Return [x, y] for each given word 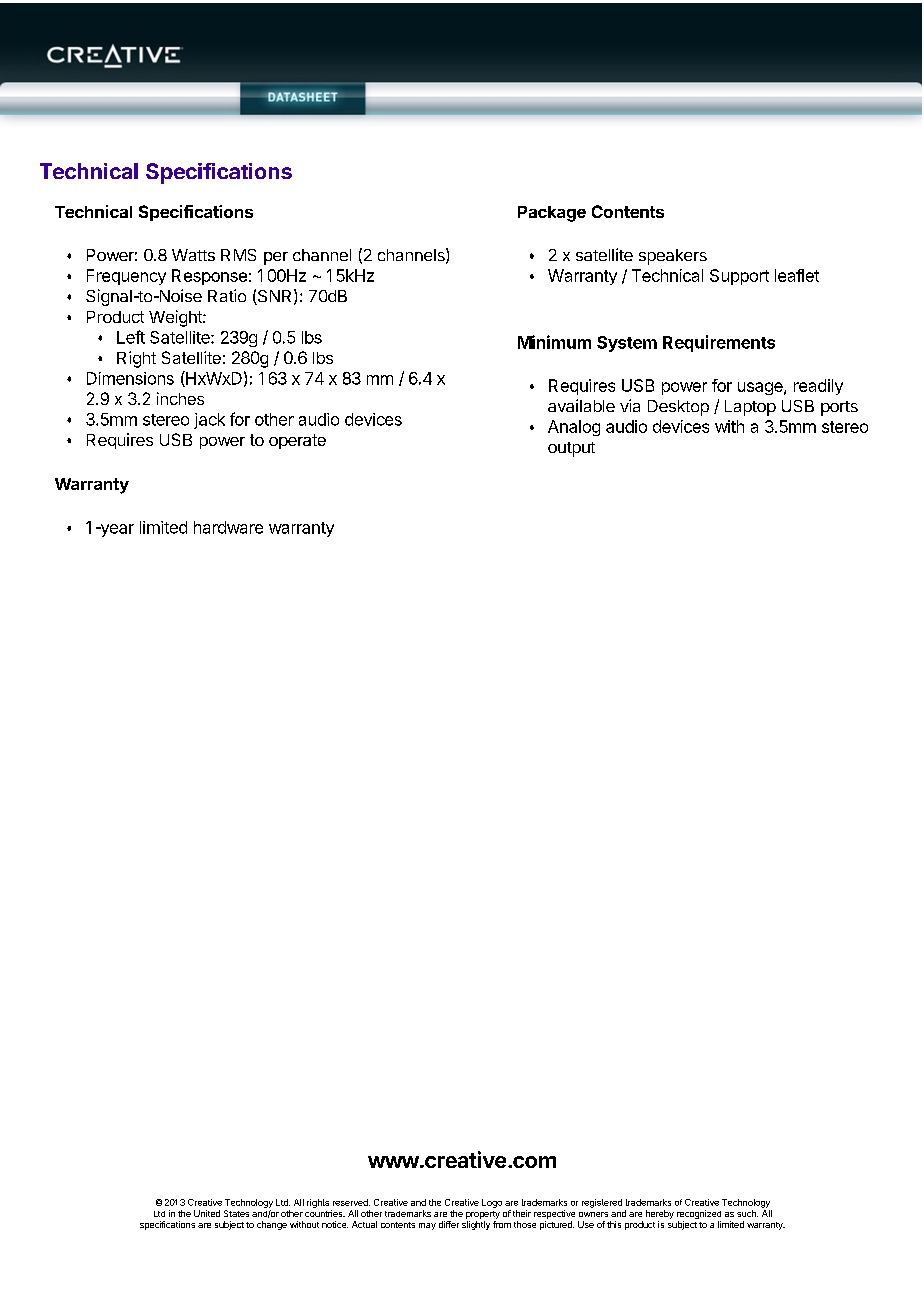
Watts [193, 255]
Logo [492, 1203]
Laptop [750, 408]
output [571, 449]
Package [552, 214]
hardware [228, 527]
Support [739, 277]
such [747, 1213]
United [207, 1213]
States [236, 1213]
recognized [699, 1214]
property [483, 1215]
